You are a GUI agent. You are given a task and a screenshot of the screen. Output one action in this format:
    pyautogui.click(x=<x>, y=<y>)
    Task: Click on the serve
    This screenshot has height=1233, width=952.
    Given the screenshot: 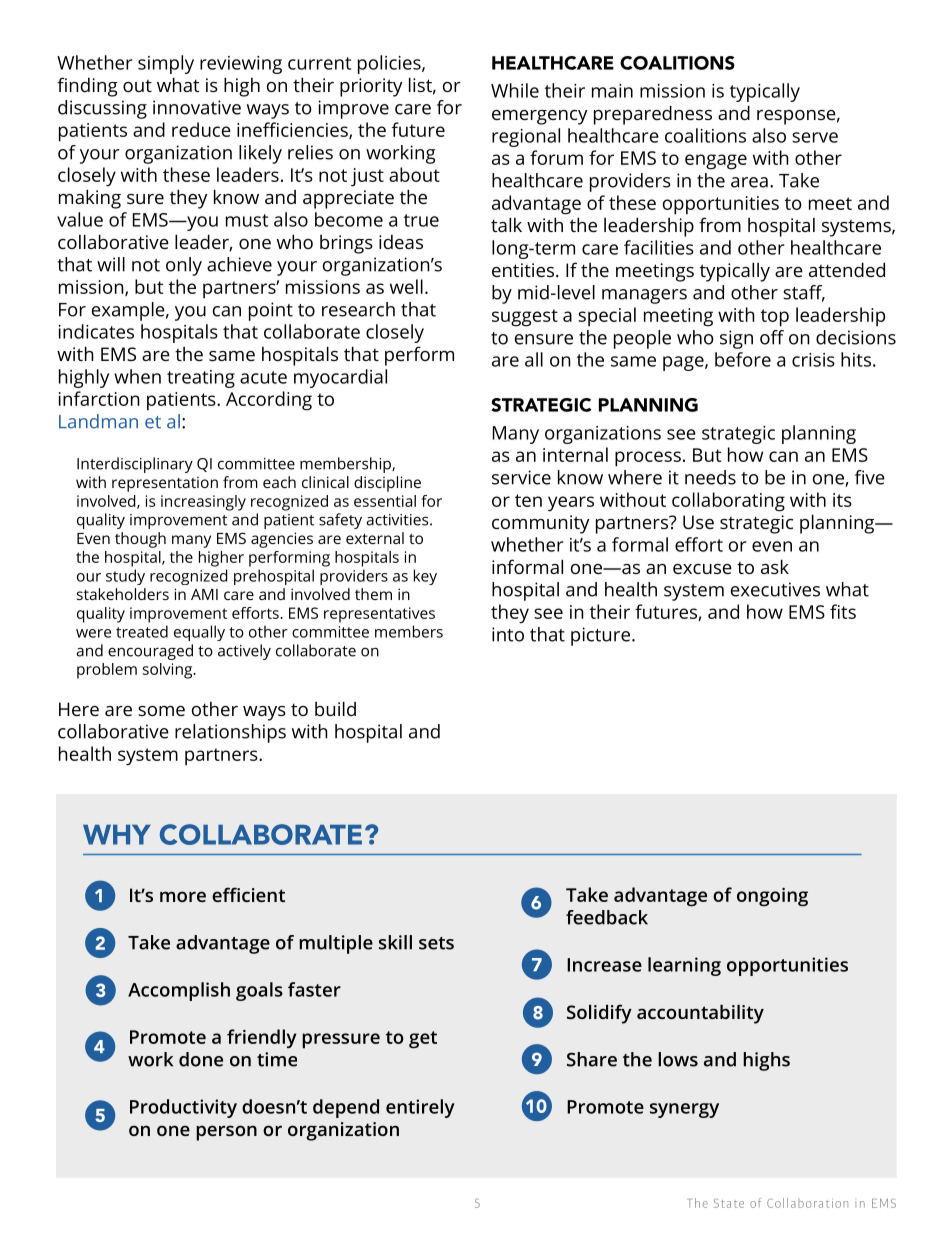 What is the action you would take?
    pyautogui.click(x=815, y=137)
